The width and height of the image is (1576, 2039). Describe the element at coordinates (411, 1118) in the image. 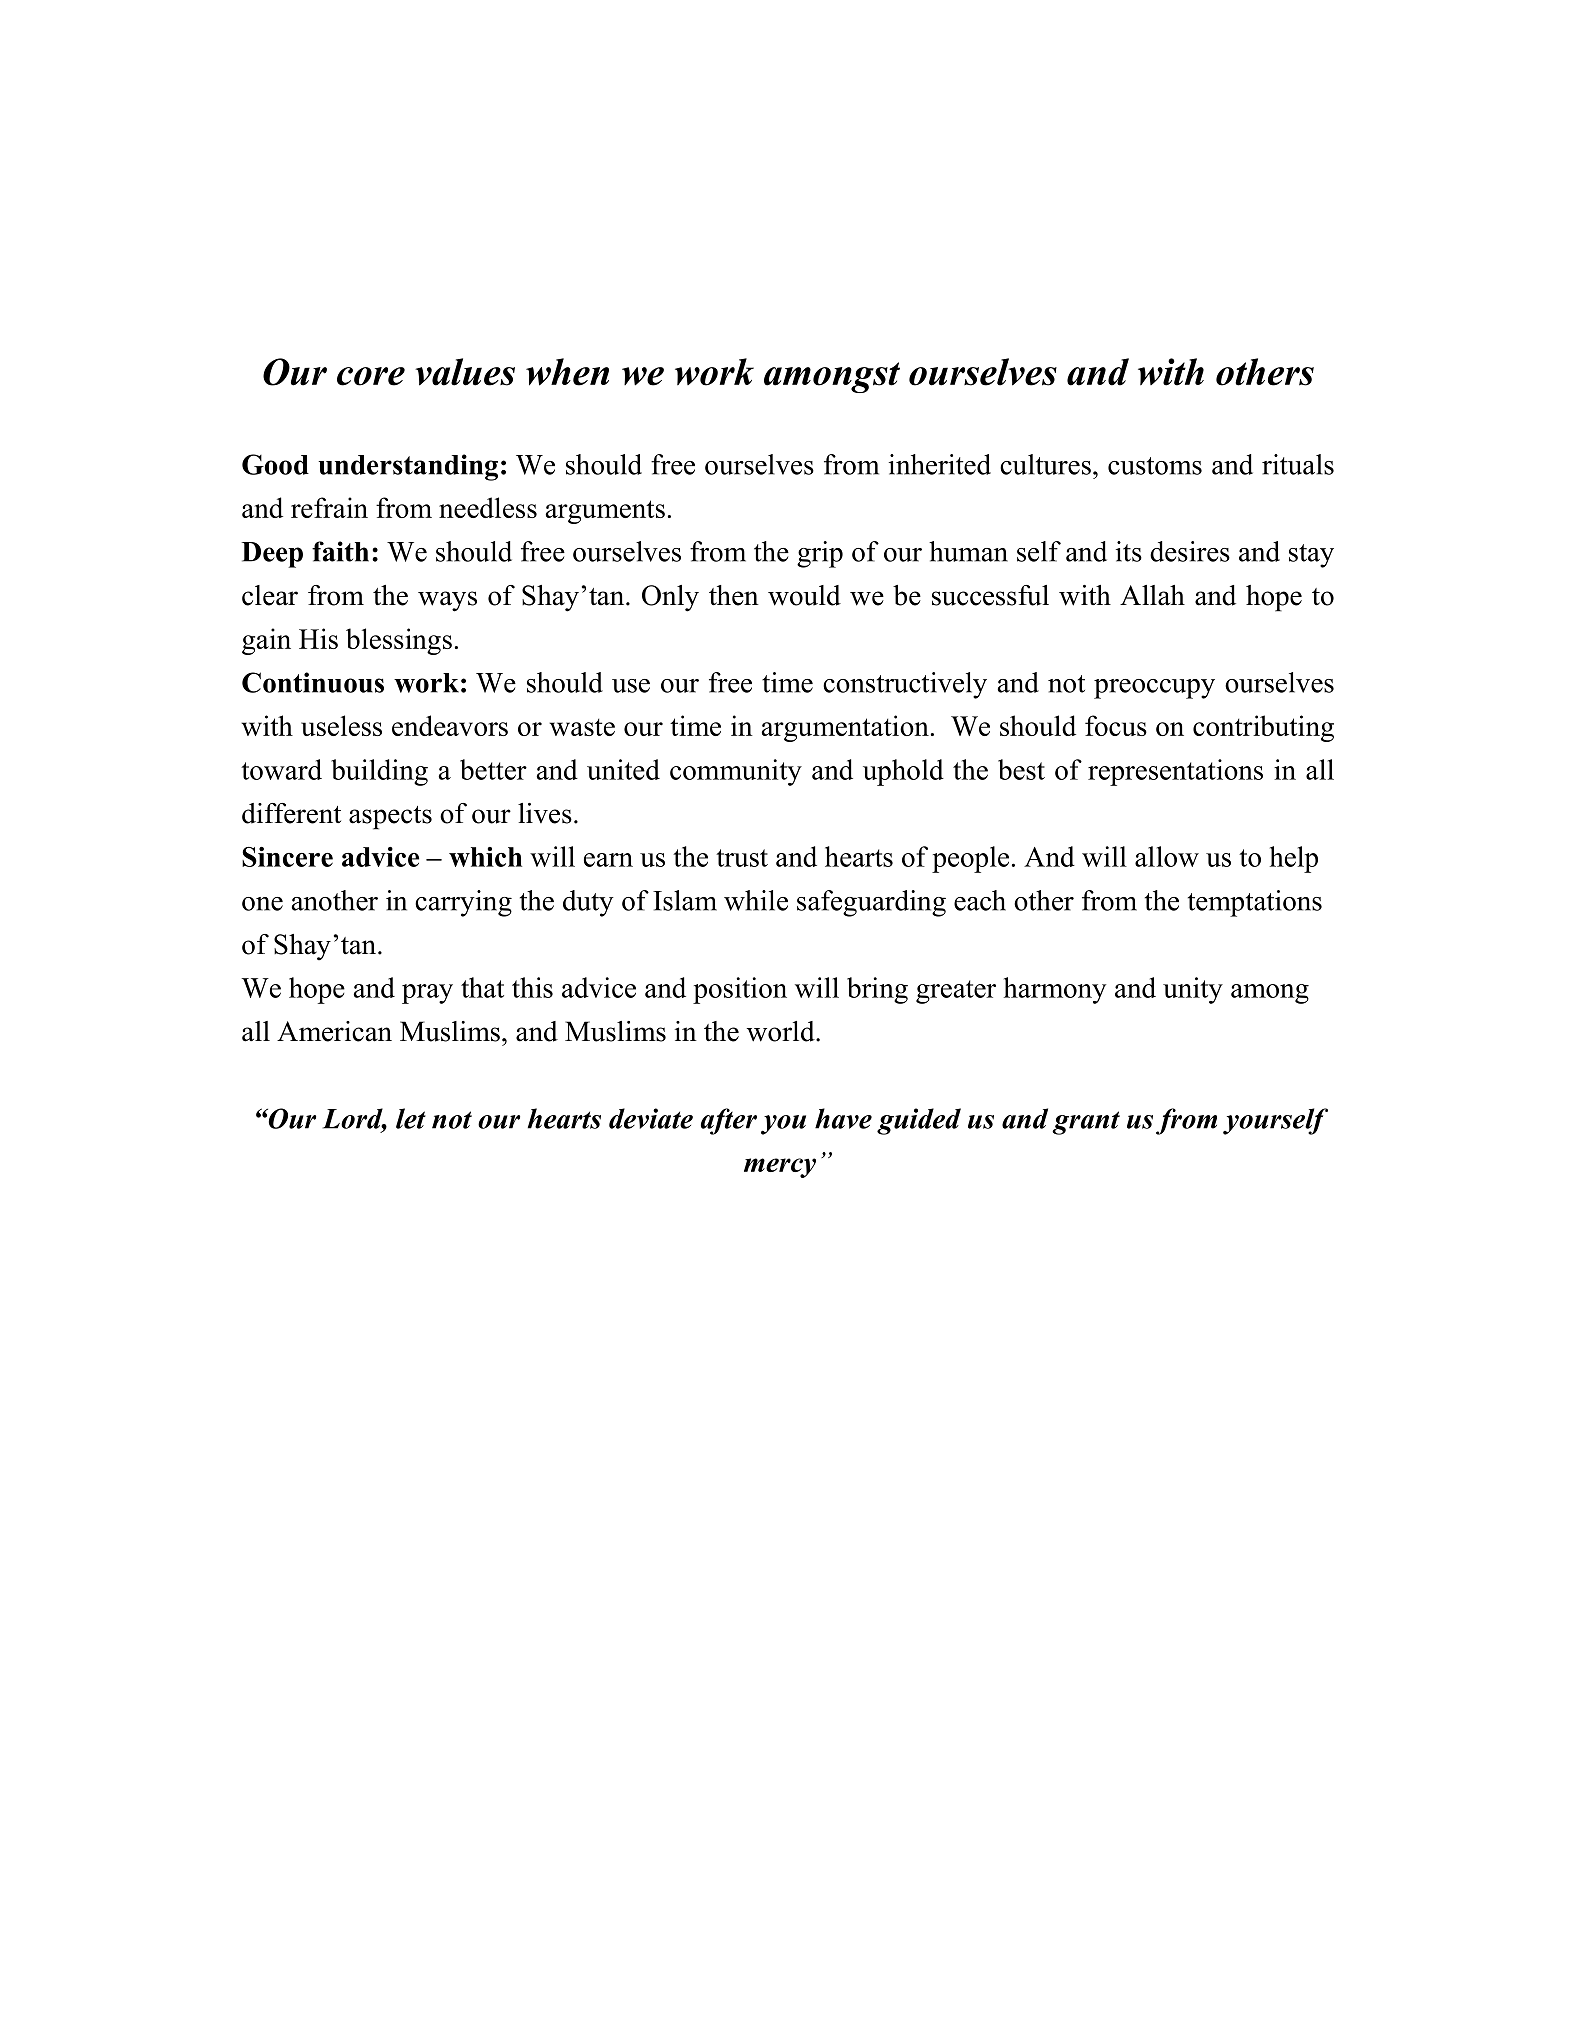

I see `let` at that location.
